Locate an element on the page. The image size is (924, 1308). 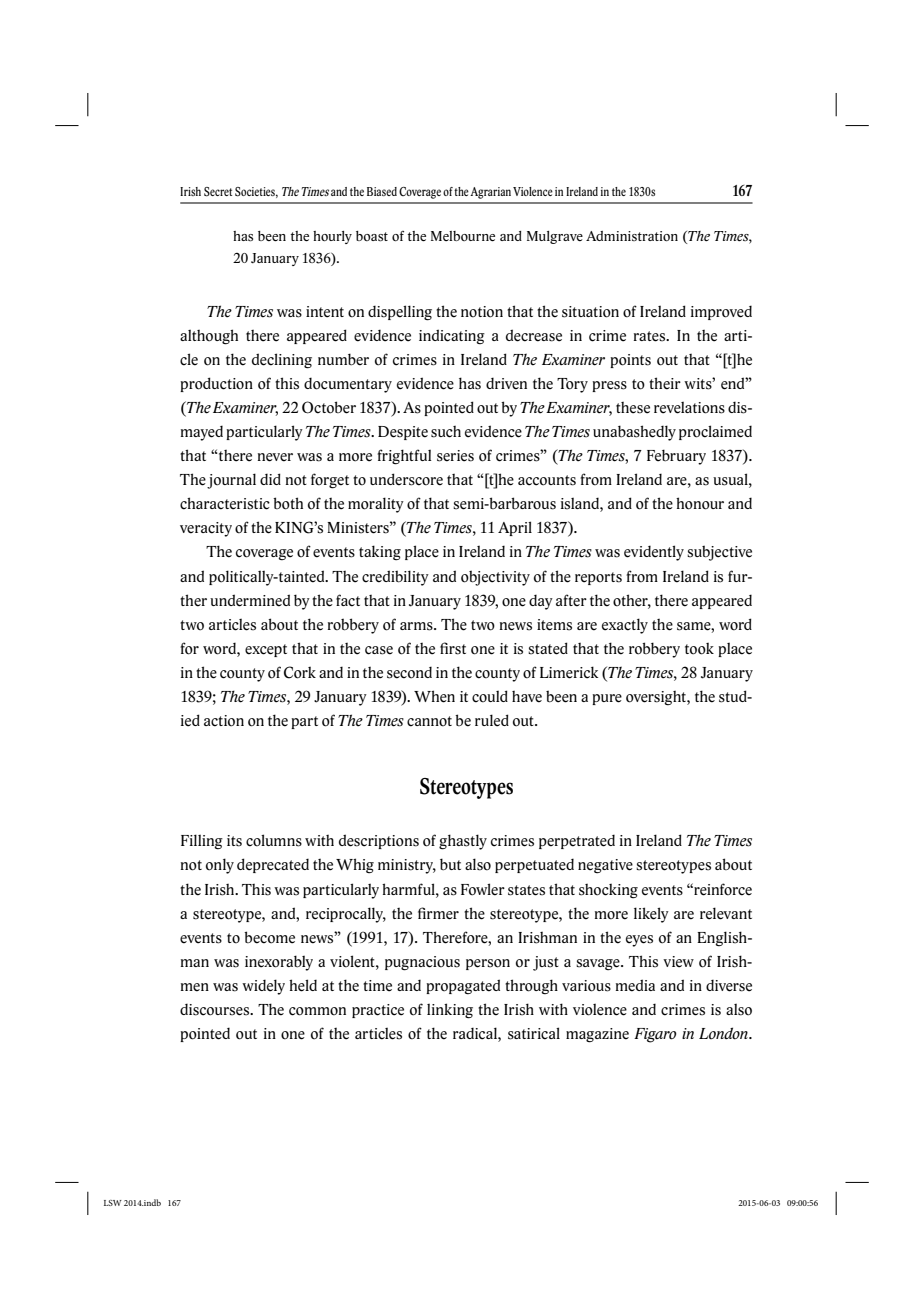
never is located at coordinates (275, 457).
